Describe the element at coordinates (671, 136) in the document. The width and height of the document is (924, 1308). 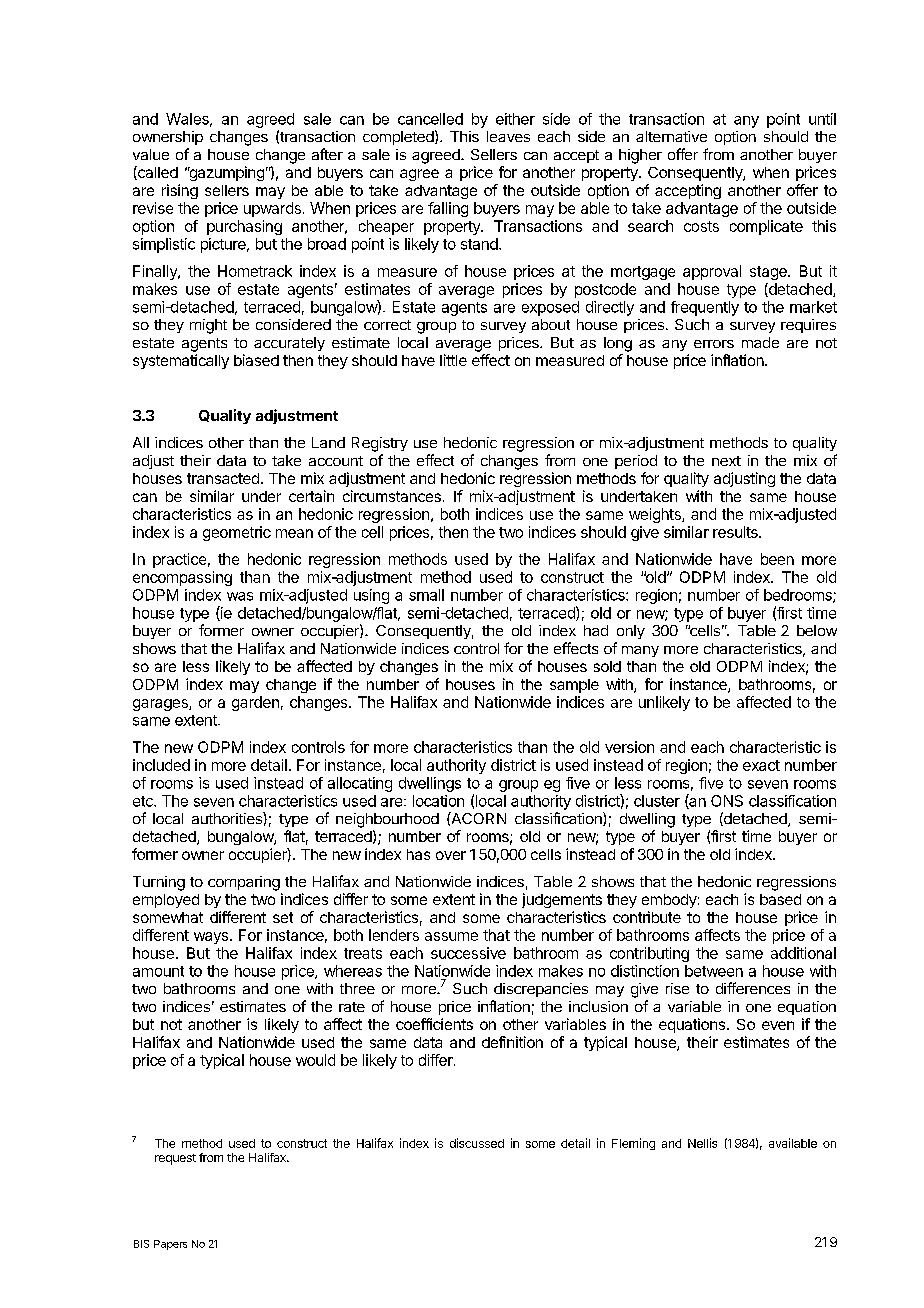
I see `alternative` at that location.
